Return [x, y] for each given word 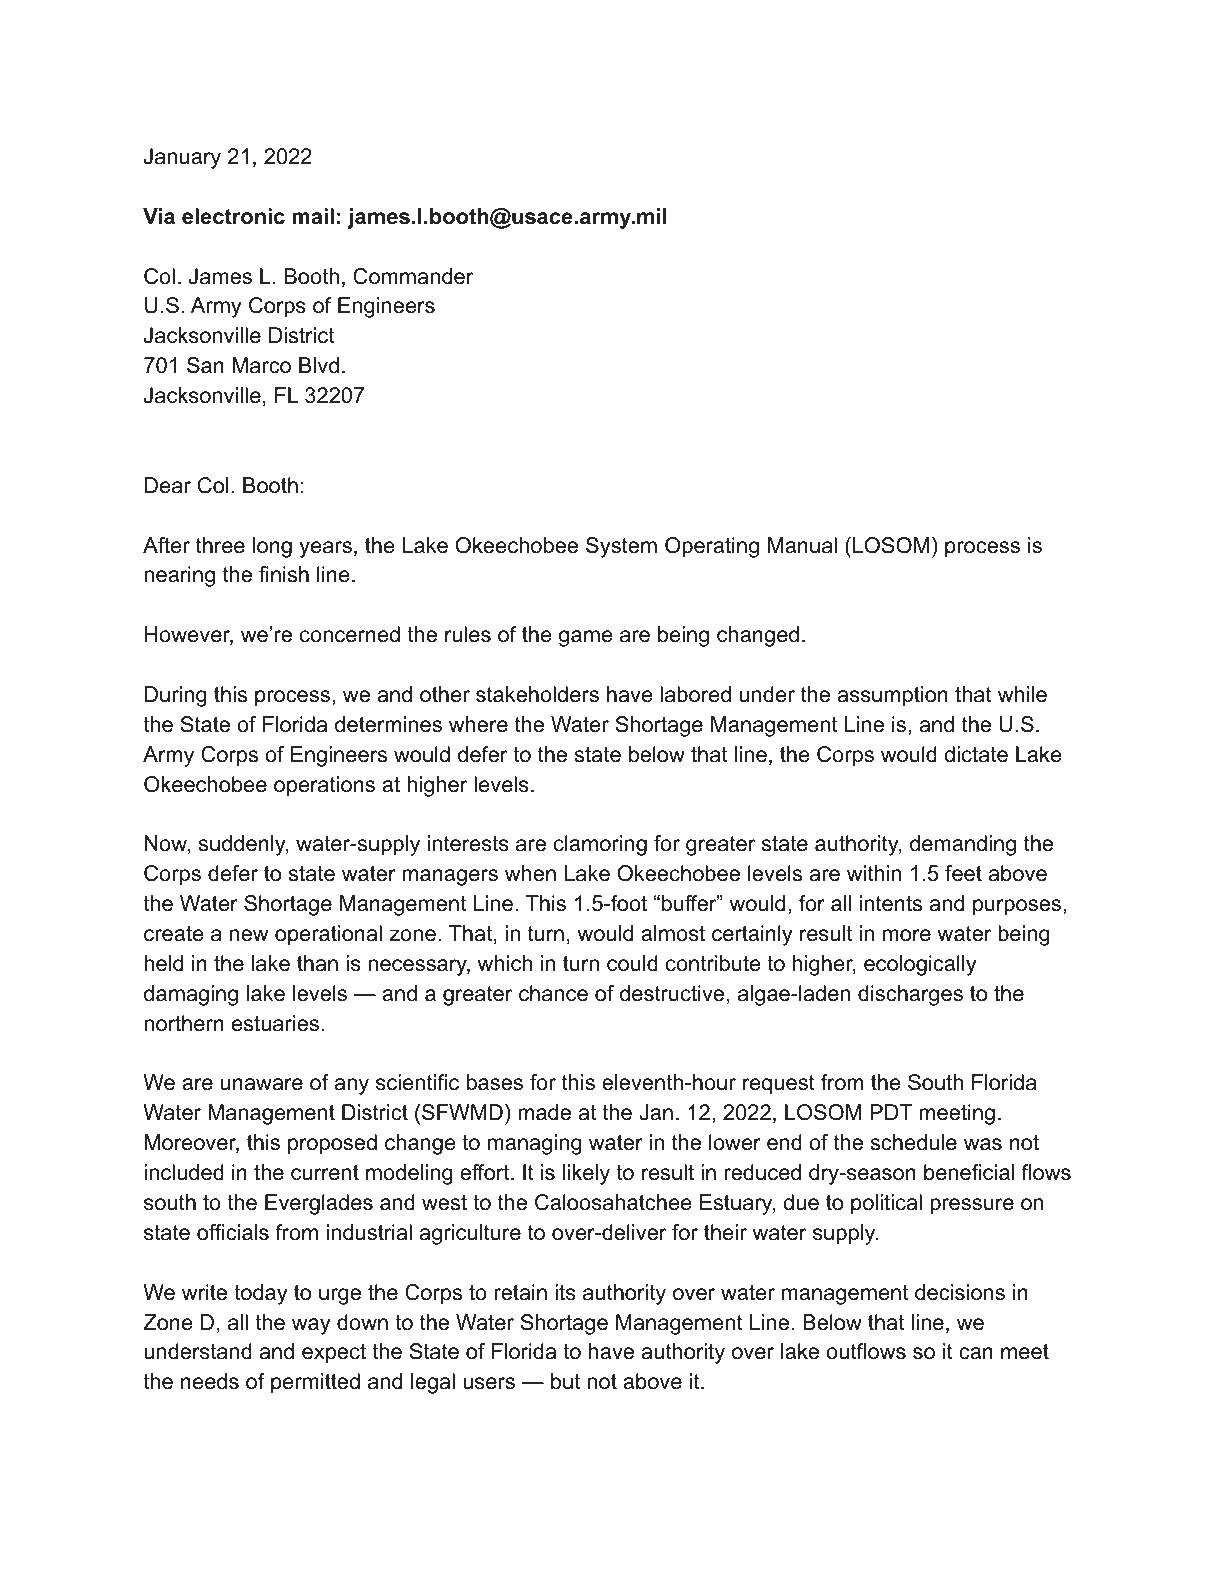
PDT [891, 1112]
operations [324, 786]
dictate [976, 754]
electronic [233, 216]
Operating [712, 547]
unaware [262, 1084]
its [565, 1292]
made [544, 1112]
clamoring [600, 845]
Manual [802, 545]
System [621, 547]
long [272, 547]
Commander [413, 276]
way [311, 1326]
